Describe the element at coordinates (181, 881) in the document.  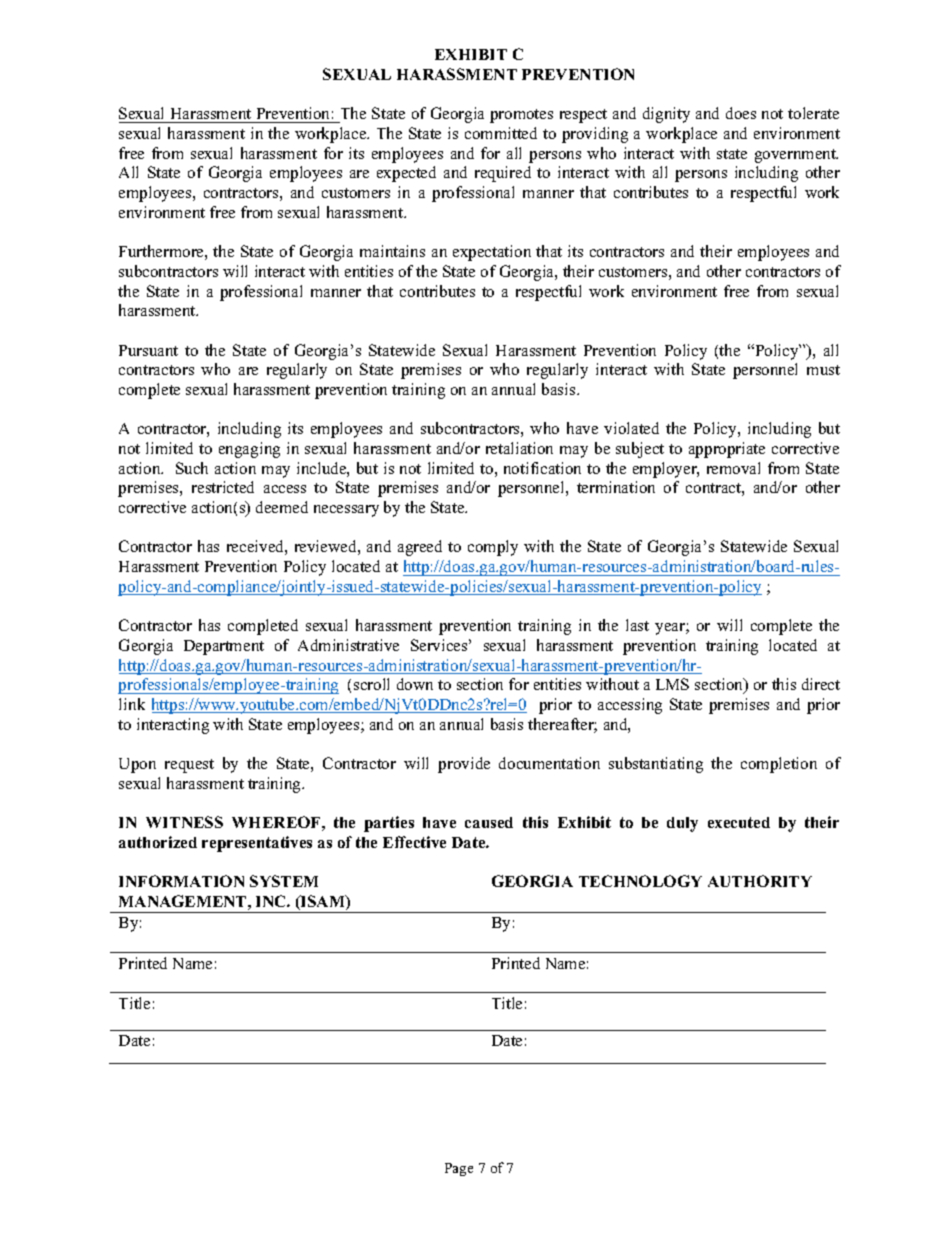
I see `INFORMATION` at that location.
